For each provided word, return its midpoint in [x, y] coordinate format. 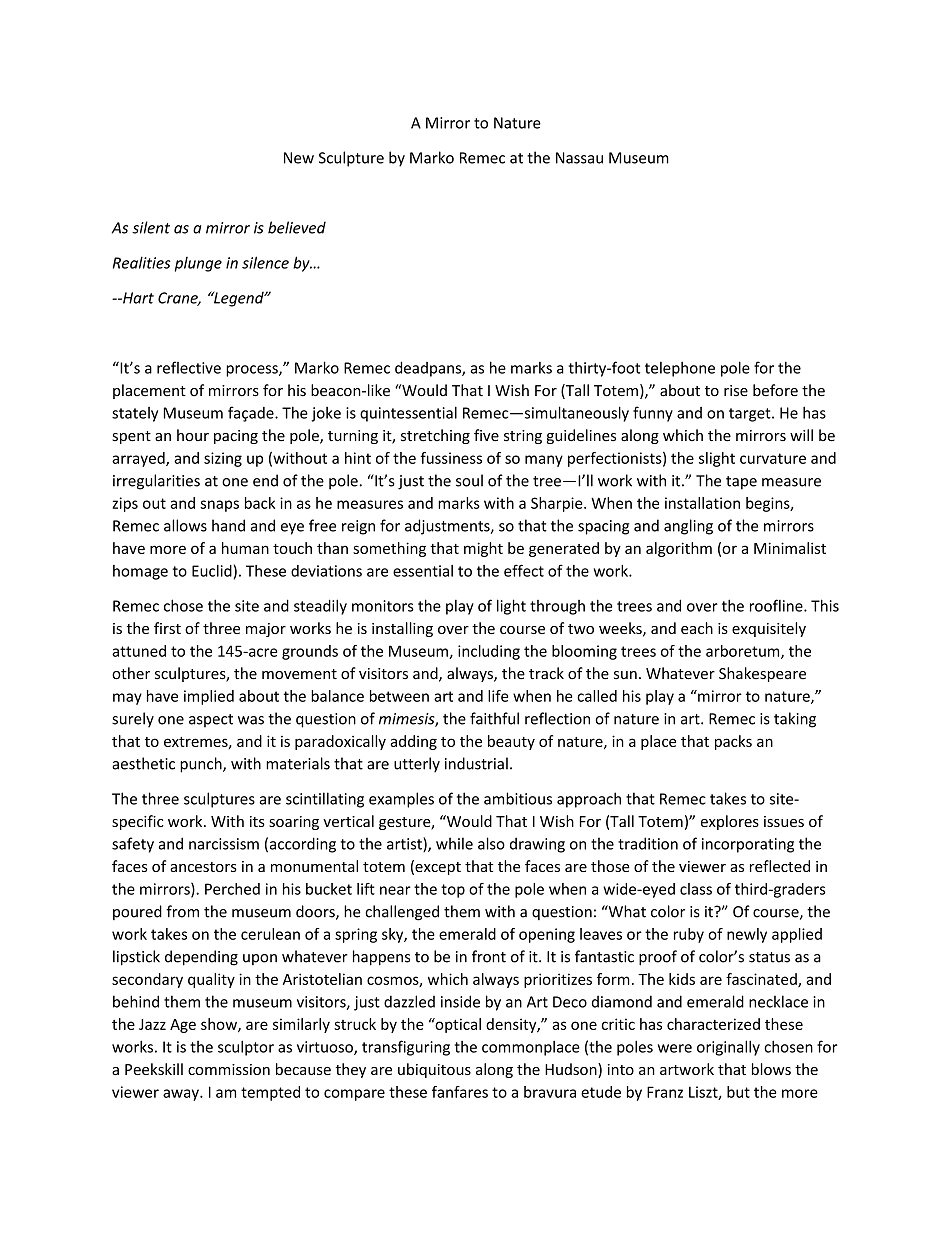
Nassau [579, 158]
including [489, 652]
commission [229, 1069]
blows [771, 1069]
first [167, 628]
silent [151, 227]
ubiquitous [434, 1070]
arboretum [744, 652]
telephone [680, 369]
